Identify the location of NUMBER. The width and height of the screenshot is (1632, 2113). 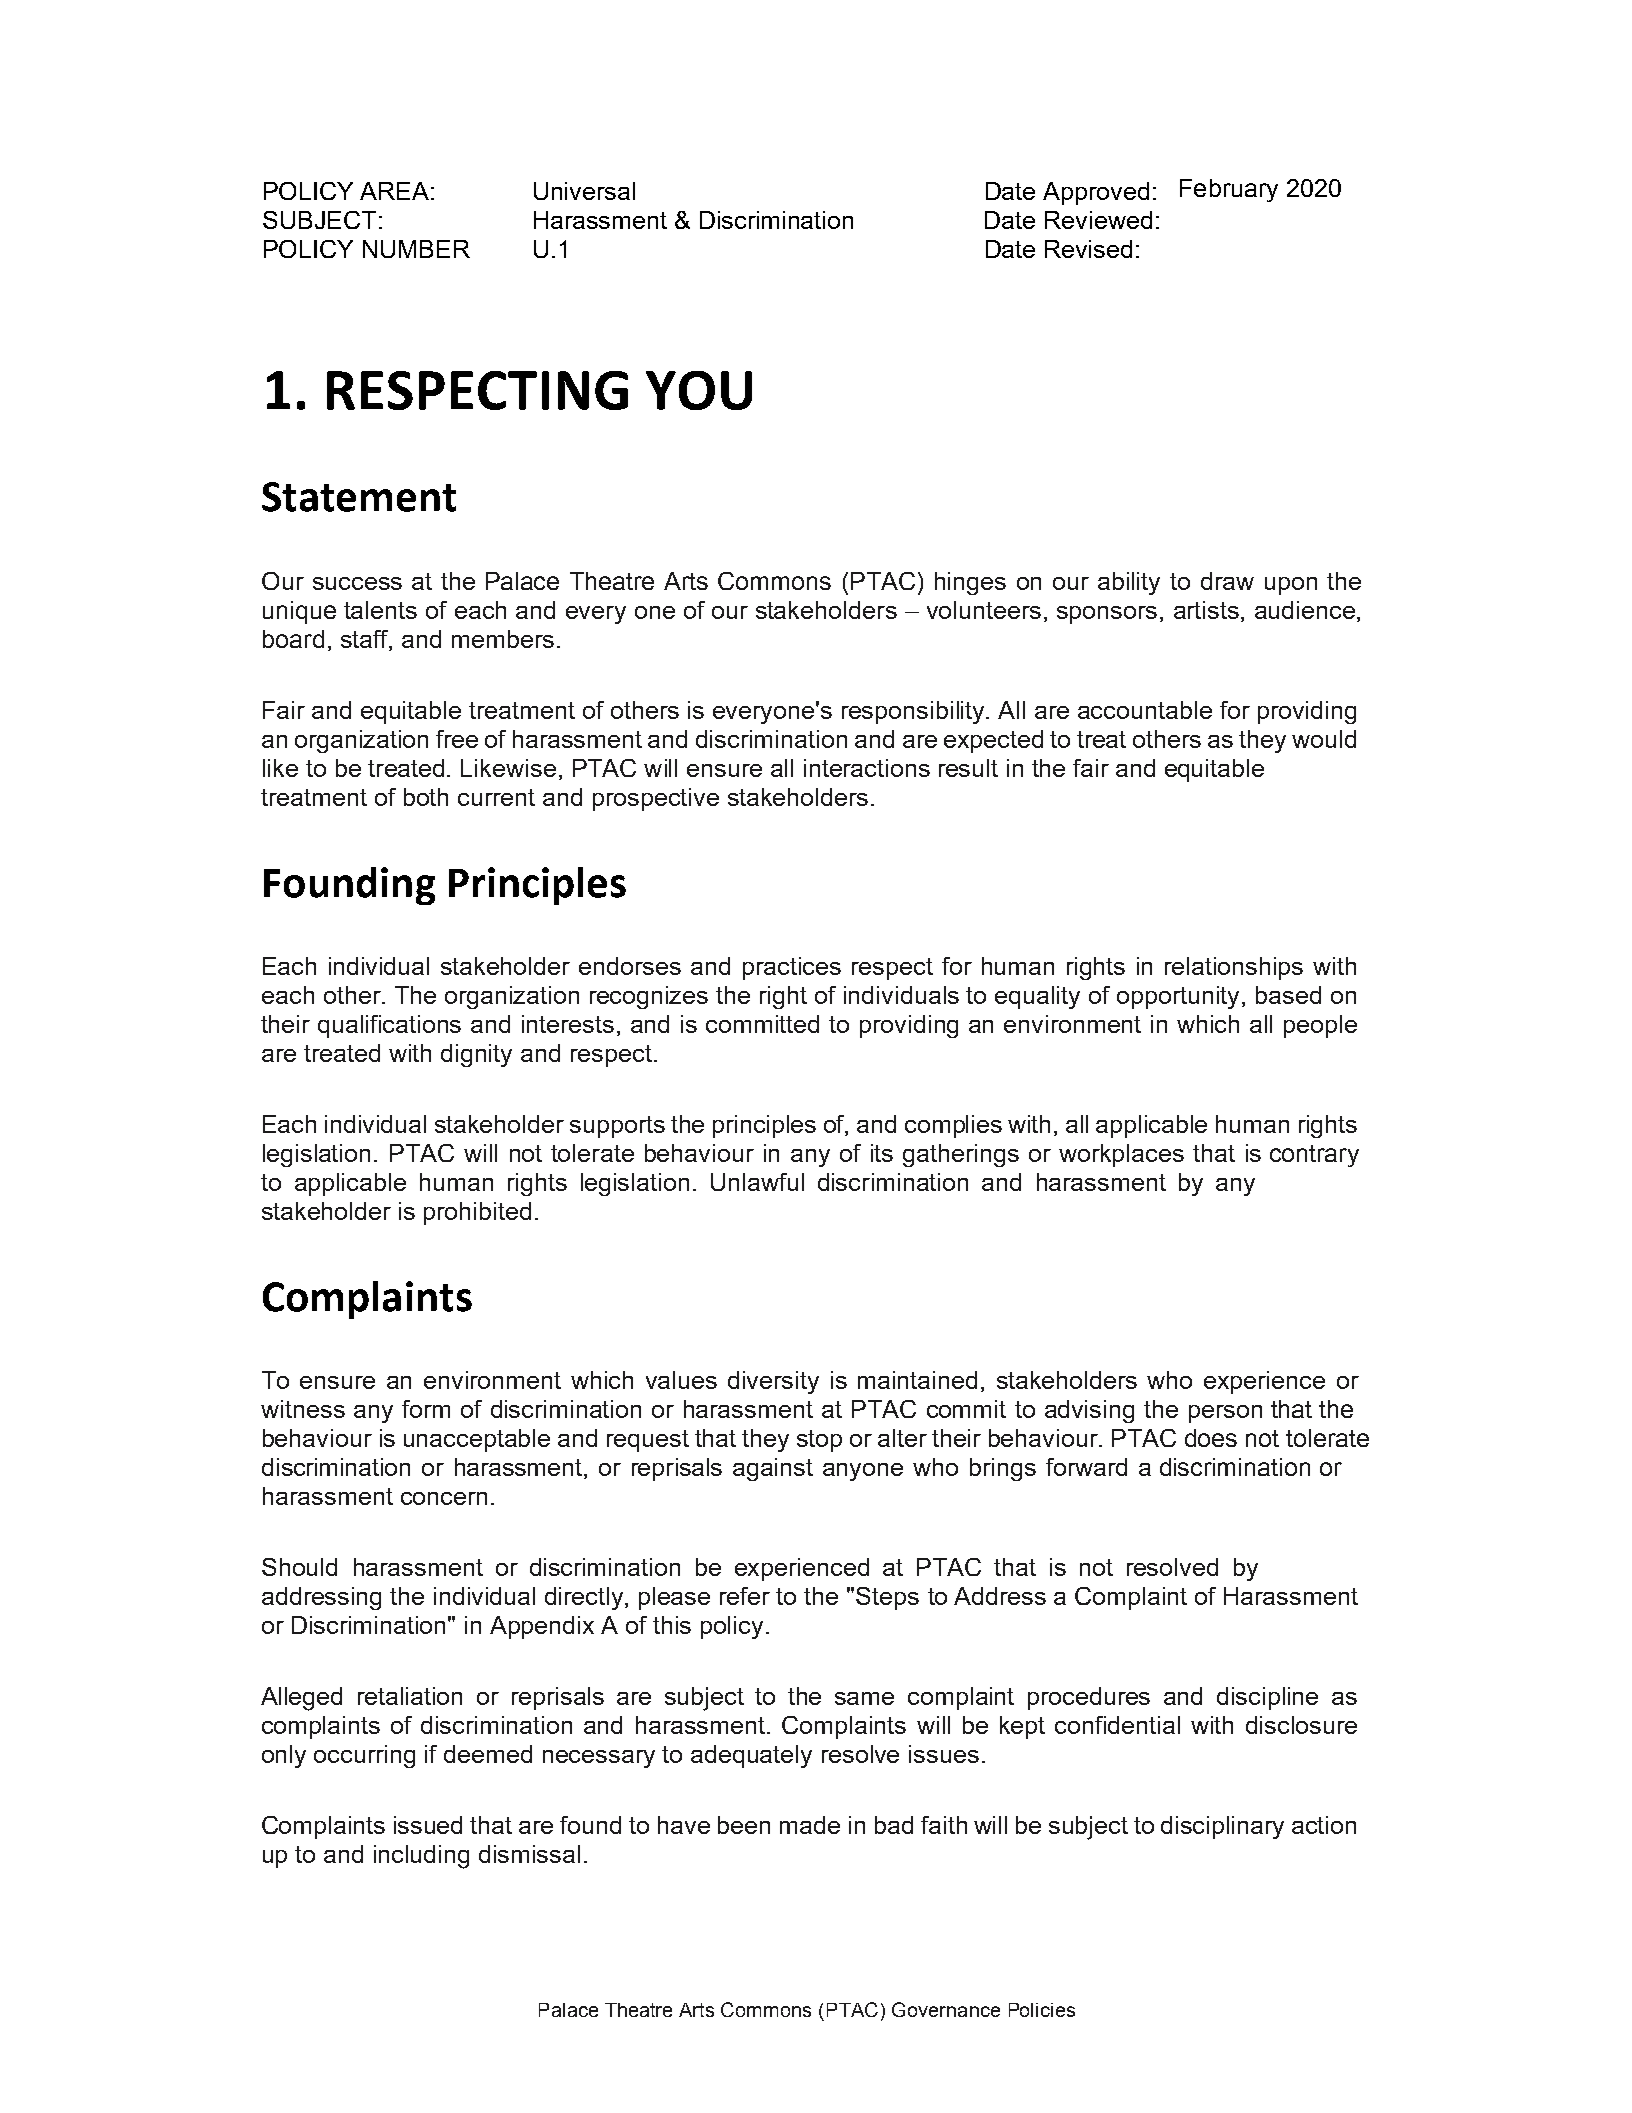
(416, 249).
